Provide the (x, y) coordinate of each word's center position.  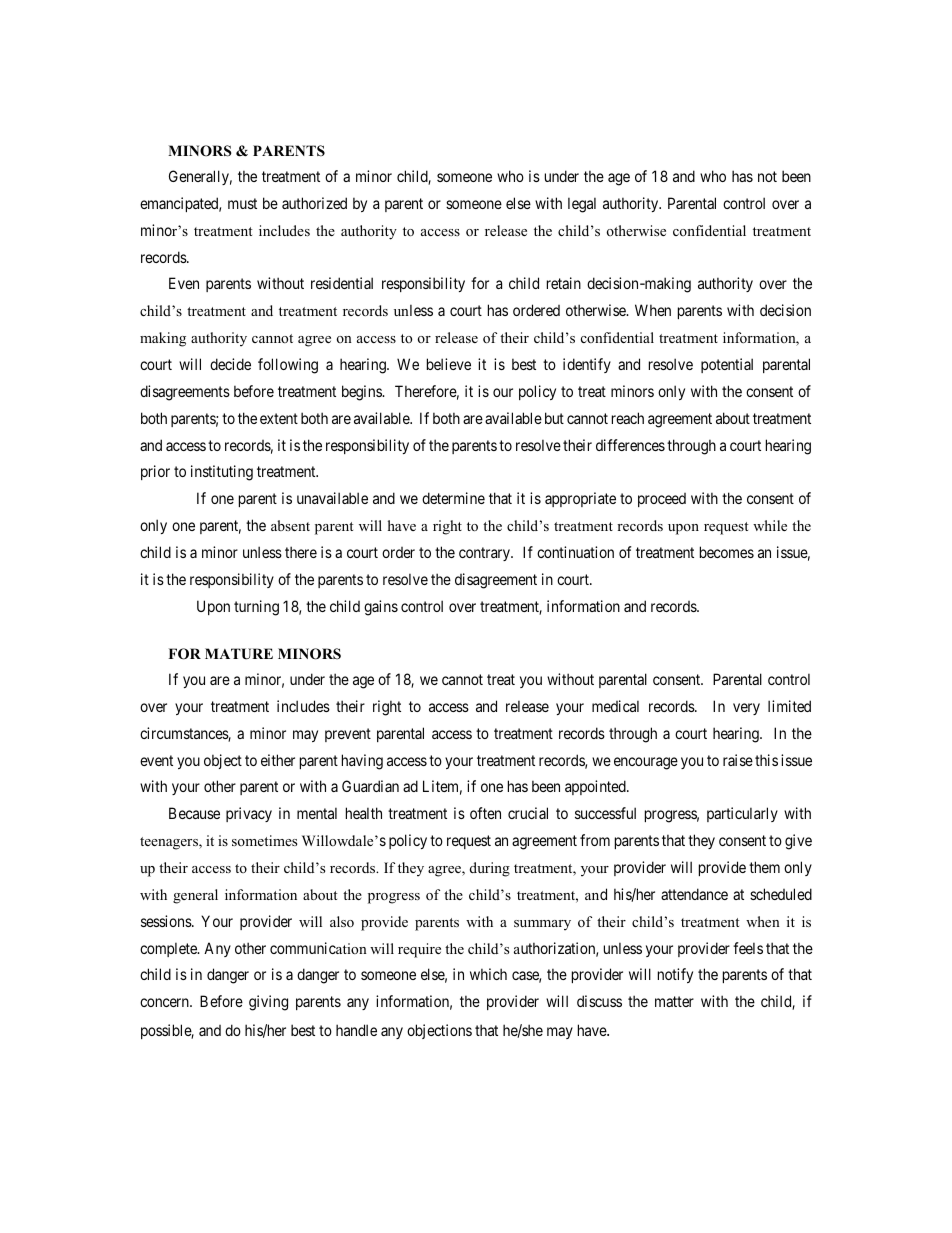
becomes (727, 552)
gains (381, 608)
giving (268, 1003)
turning (256, 608)
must (242, 203)
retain (564, 283)
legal (582, 205)
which (488, 974)
